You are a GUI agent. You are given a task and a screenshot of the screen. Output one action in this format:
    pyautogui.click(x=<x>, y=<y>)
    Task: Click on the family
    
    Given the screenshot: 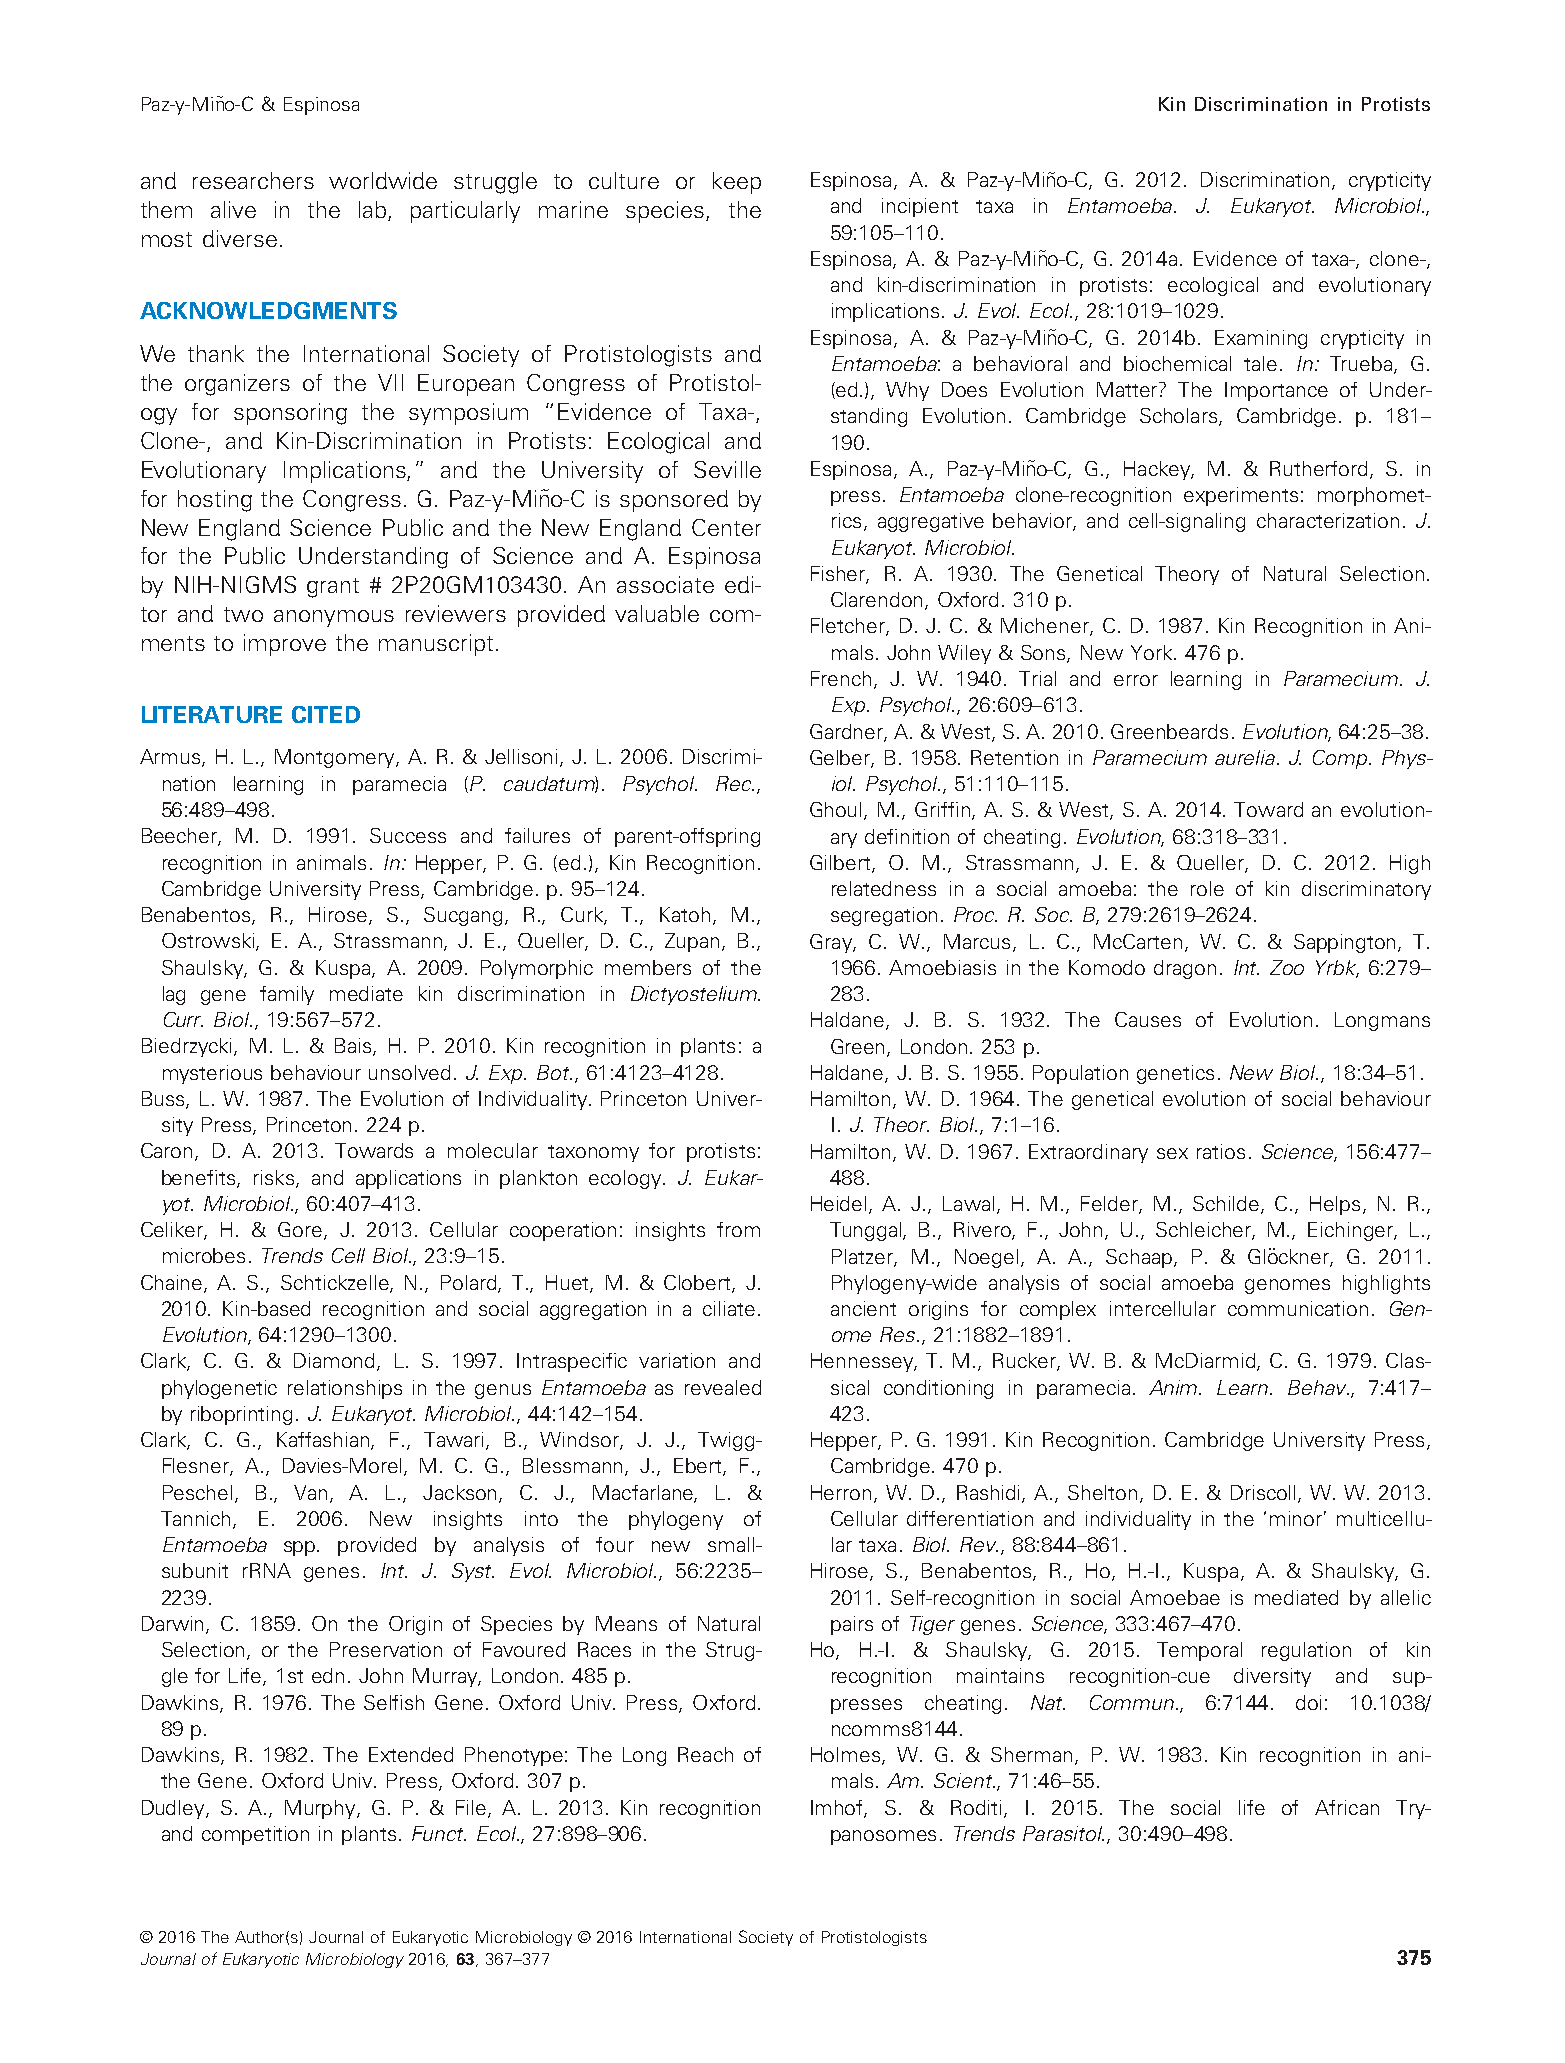 What is the action you would take?
    pyautogui.click(x=287, y=995)
